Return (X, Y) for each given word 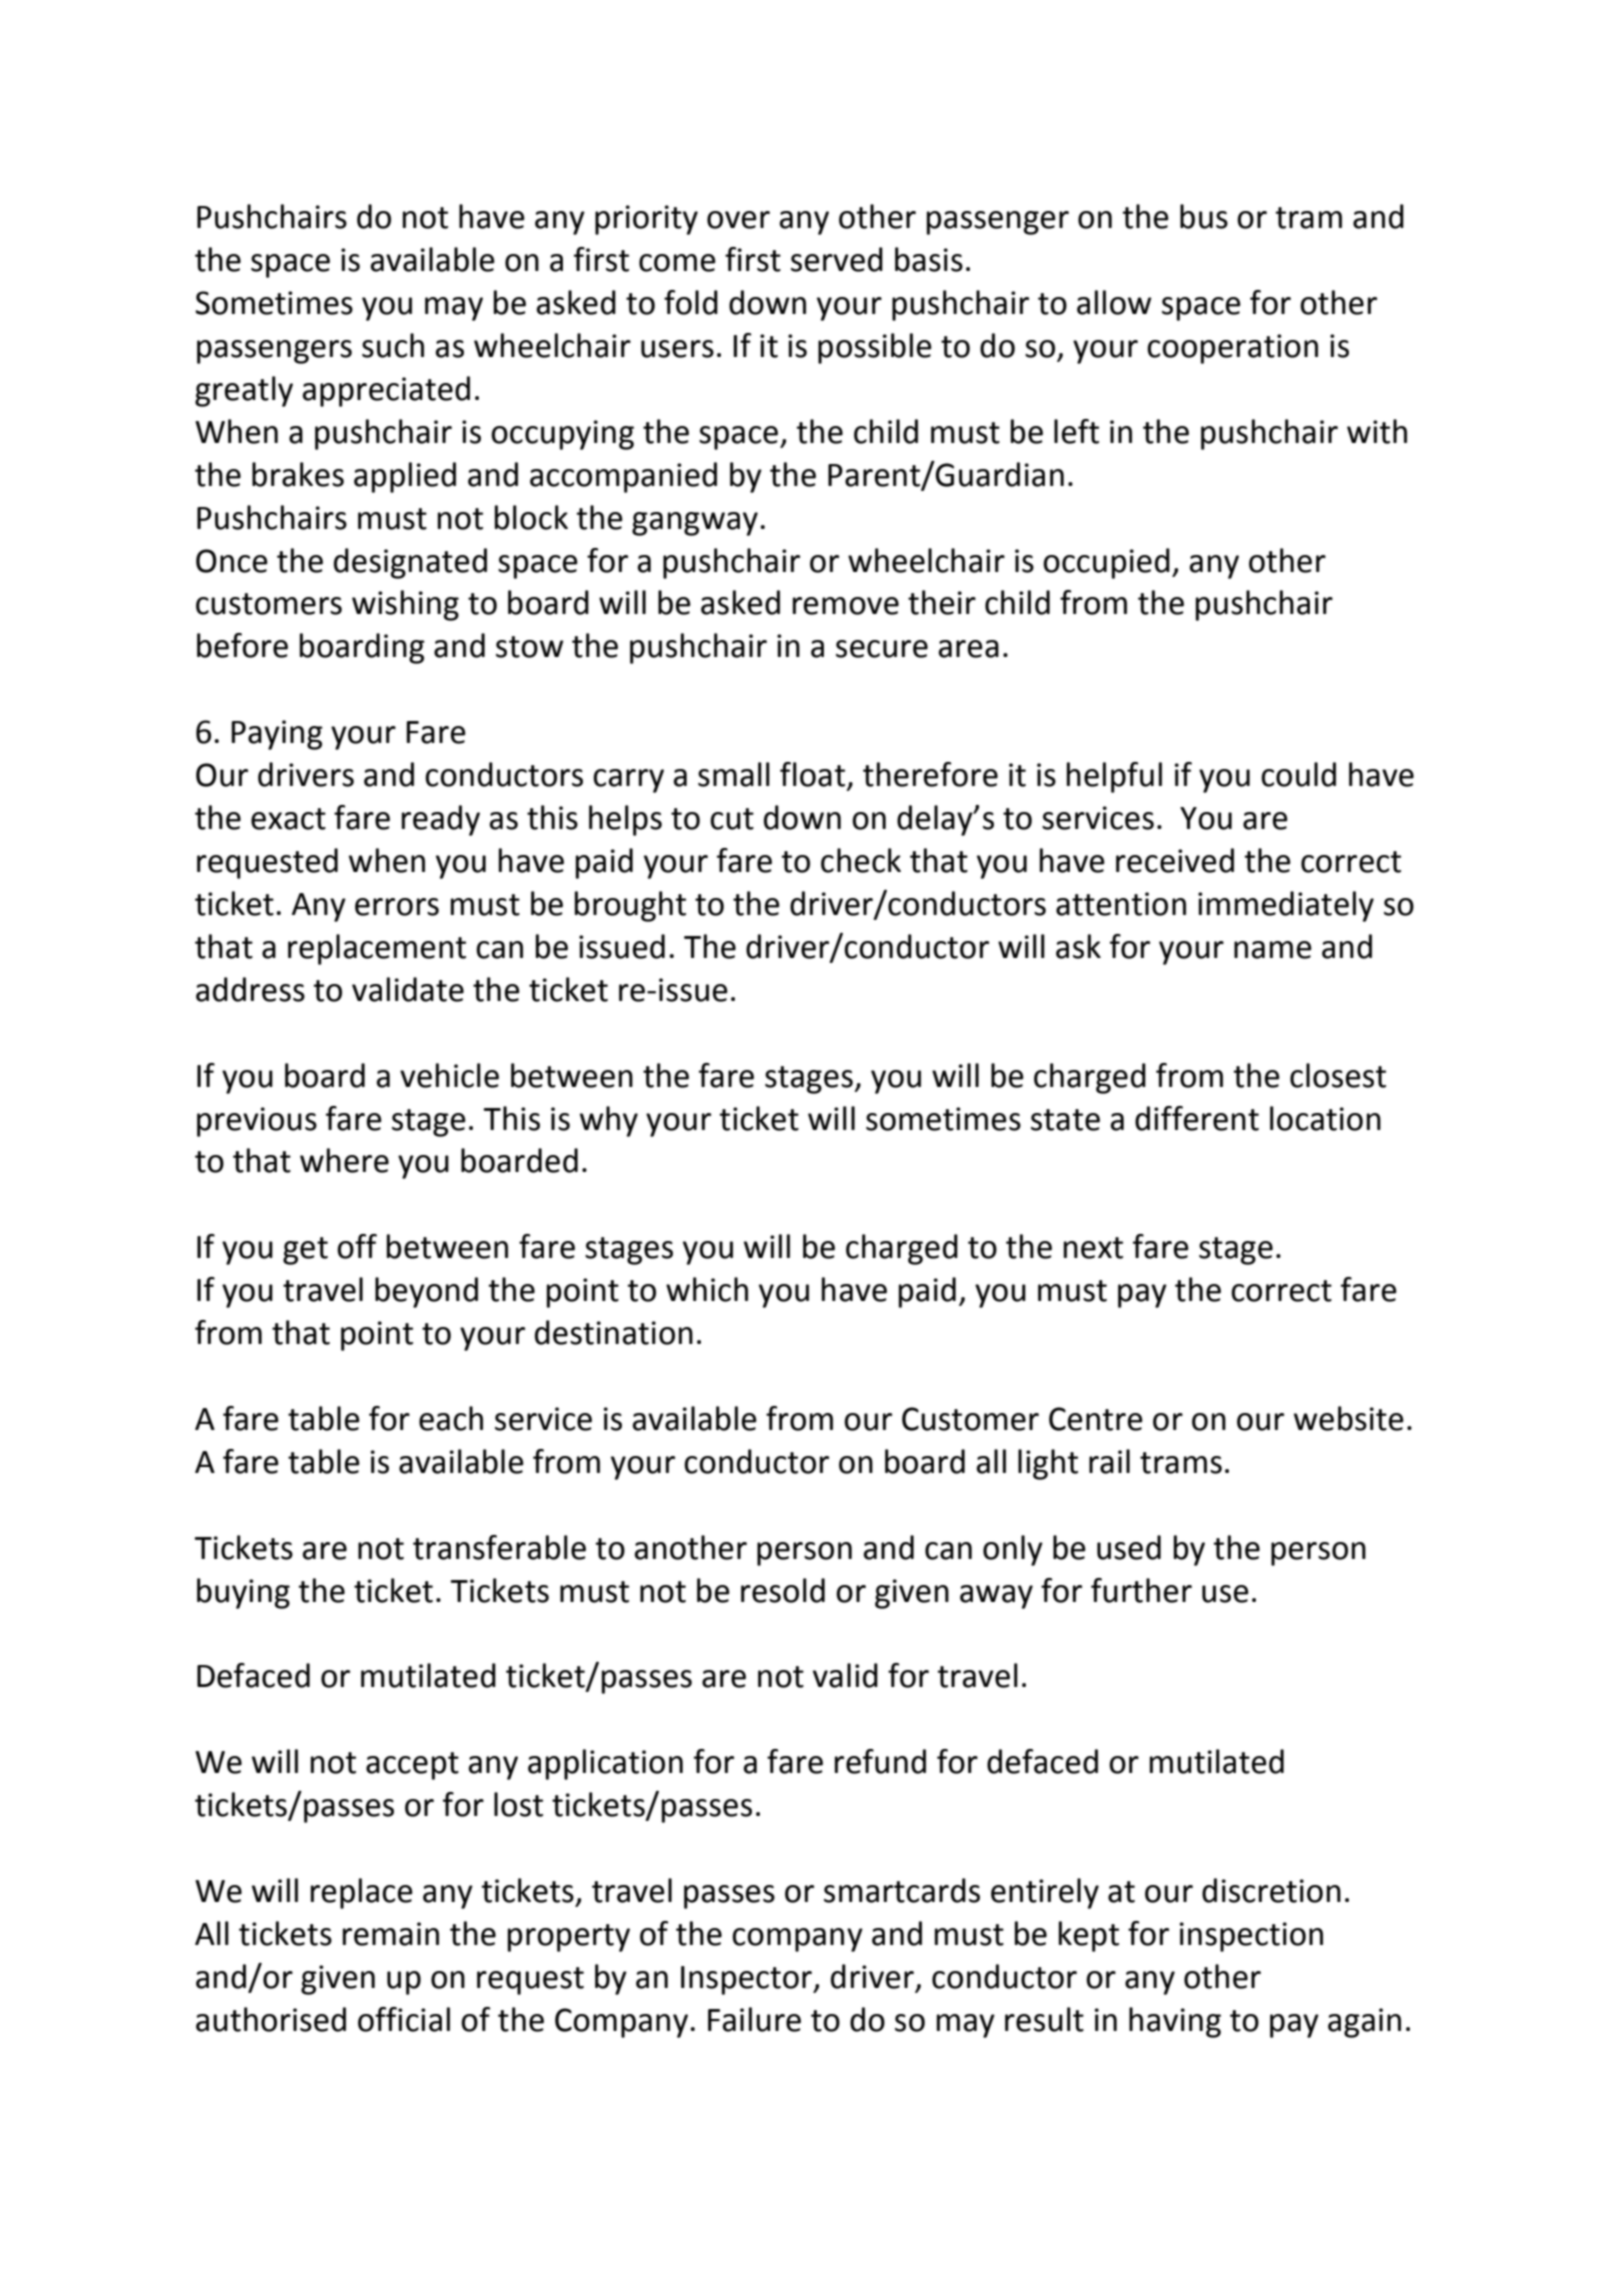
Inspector (747, 1980)
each (451, 1418)
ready (441, 820)
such (393, 345)
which (707, 1289)
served (837, 259)
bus (1204, 216)
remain (391, 1934)
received (1175, 860)
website (1349, 1418)
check (861, 860)
